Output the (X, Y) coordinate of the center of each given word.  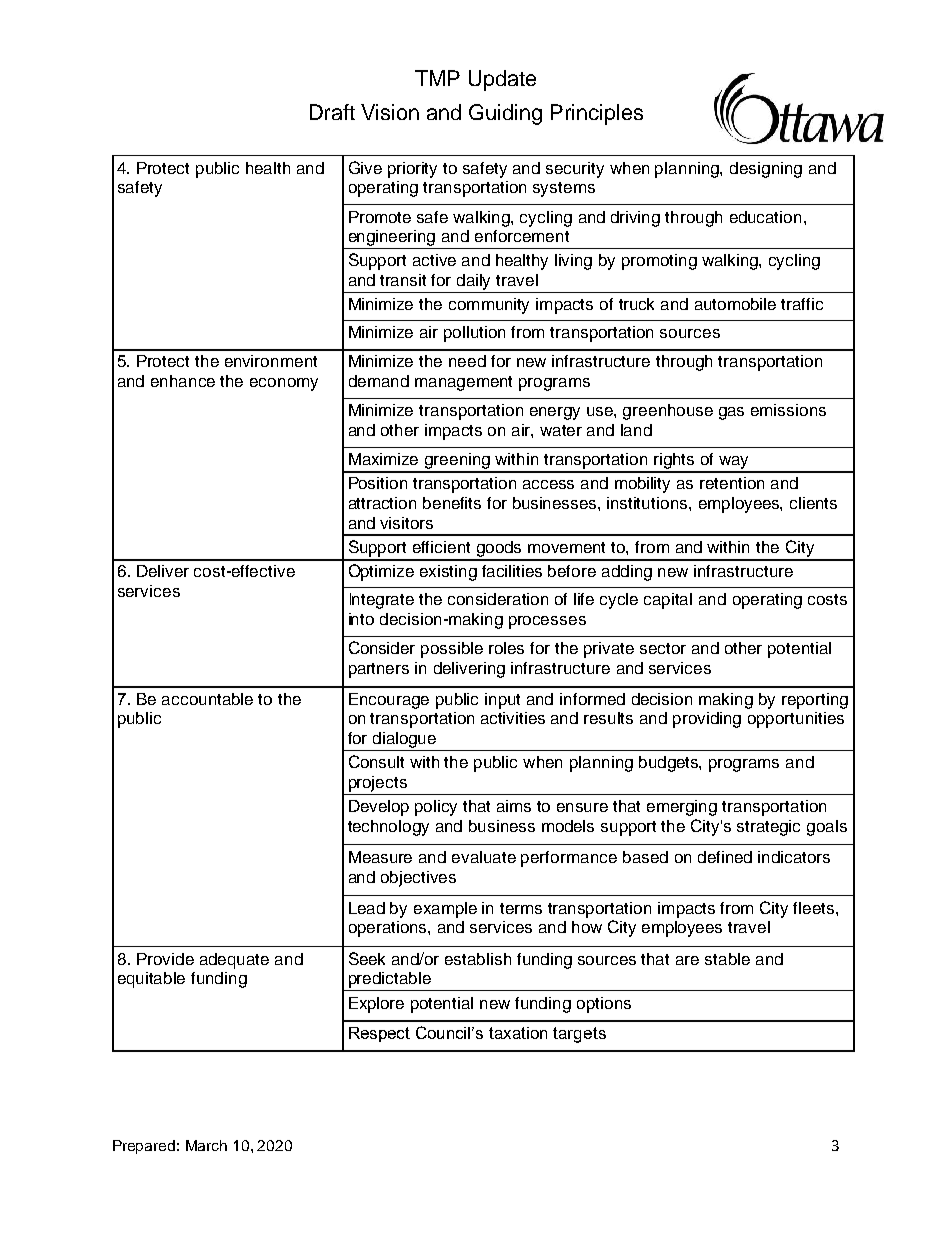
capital (668, 601)
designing (766, 170)
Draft (332, 112)
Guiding (505, 114)
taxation (518, 1033)
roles (506, 648)
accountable (207, 699)
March (206, 1145)
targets (579, 1035)
